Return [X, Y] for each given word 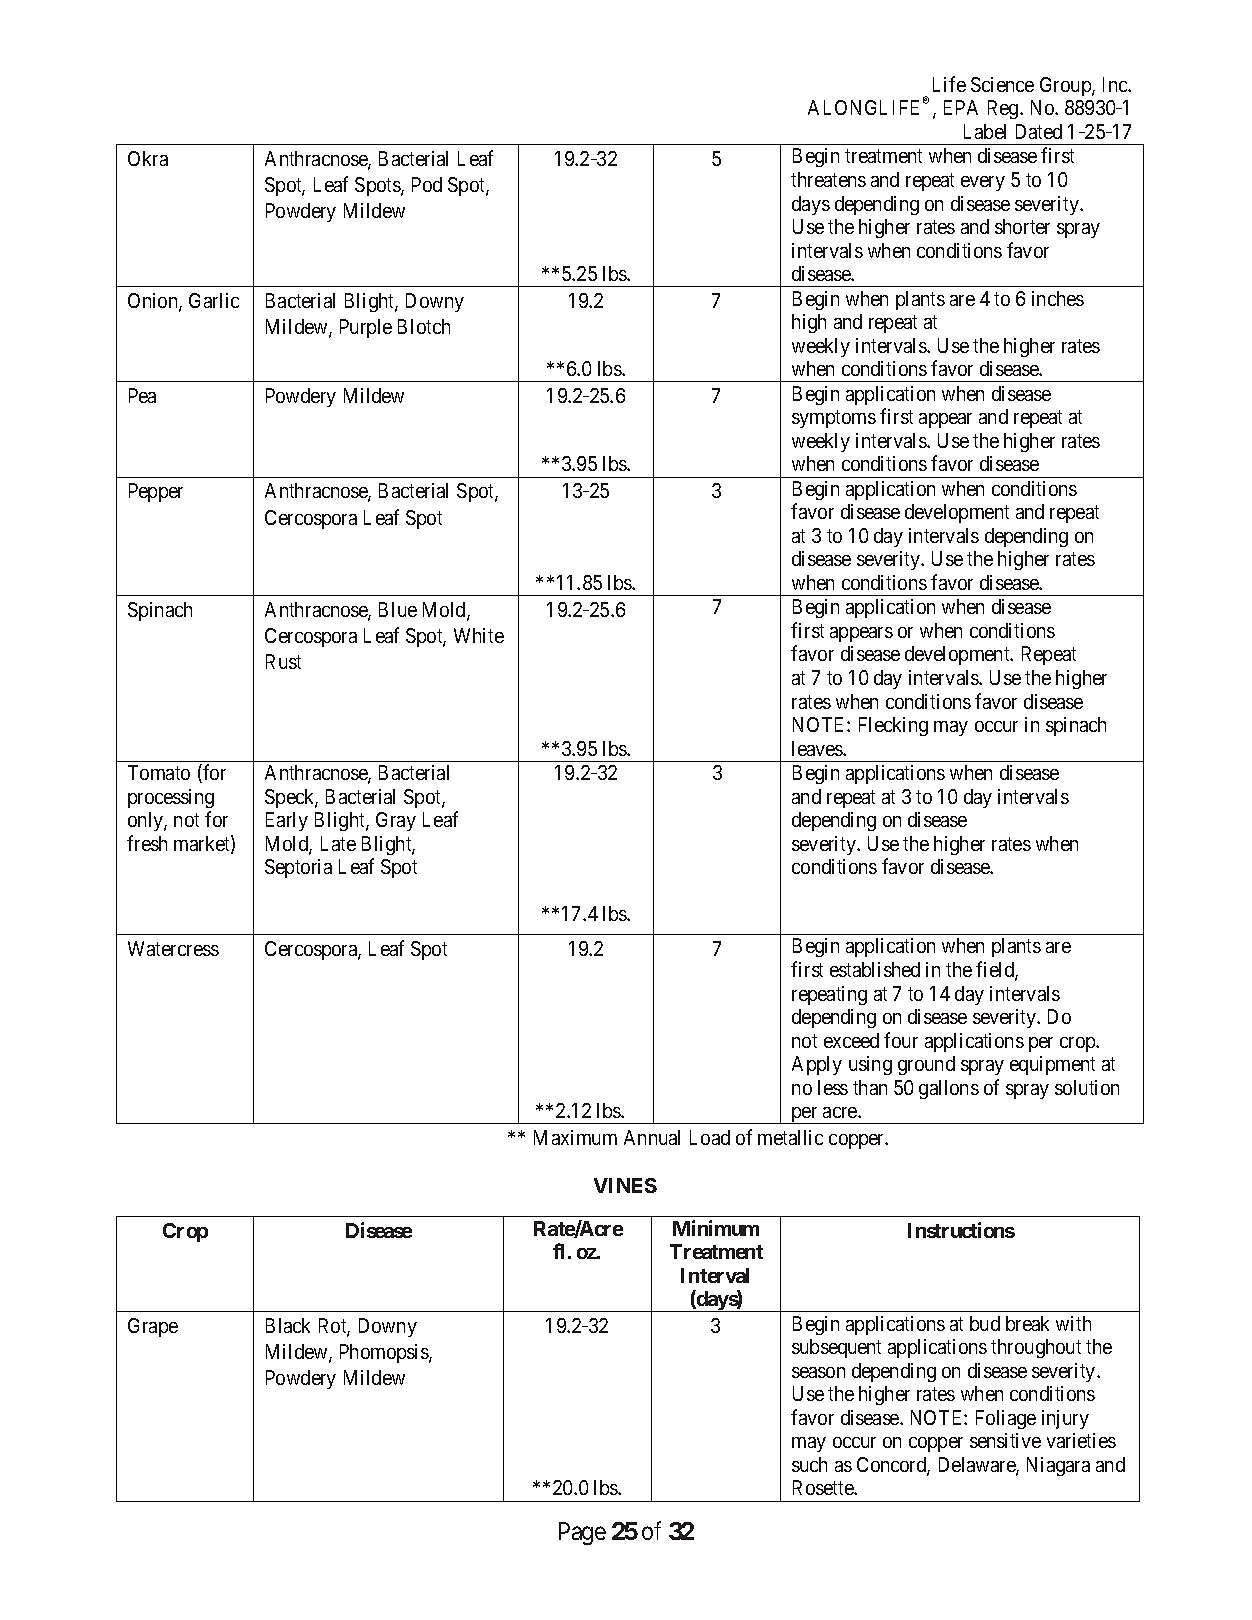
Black [288, 1325]
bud [985, 1323]
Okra [148, 158]
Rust [283, 661]
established [875, 969]
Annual [652, 1137]
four [901, 1040]
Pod [427, 184]
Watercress [173, 948]
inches [1058, 298]
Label [985, 131]
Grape [153, 1327]
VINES [625, 1185]
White [479, 635]
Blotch [424, 326]
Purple [366, 328]
